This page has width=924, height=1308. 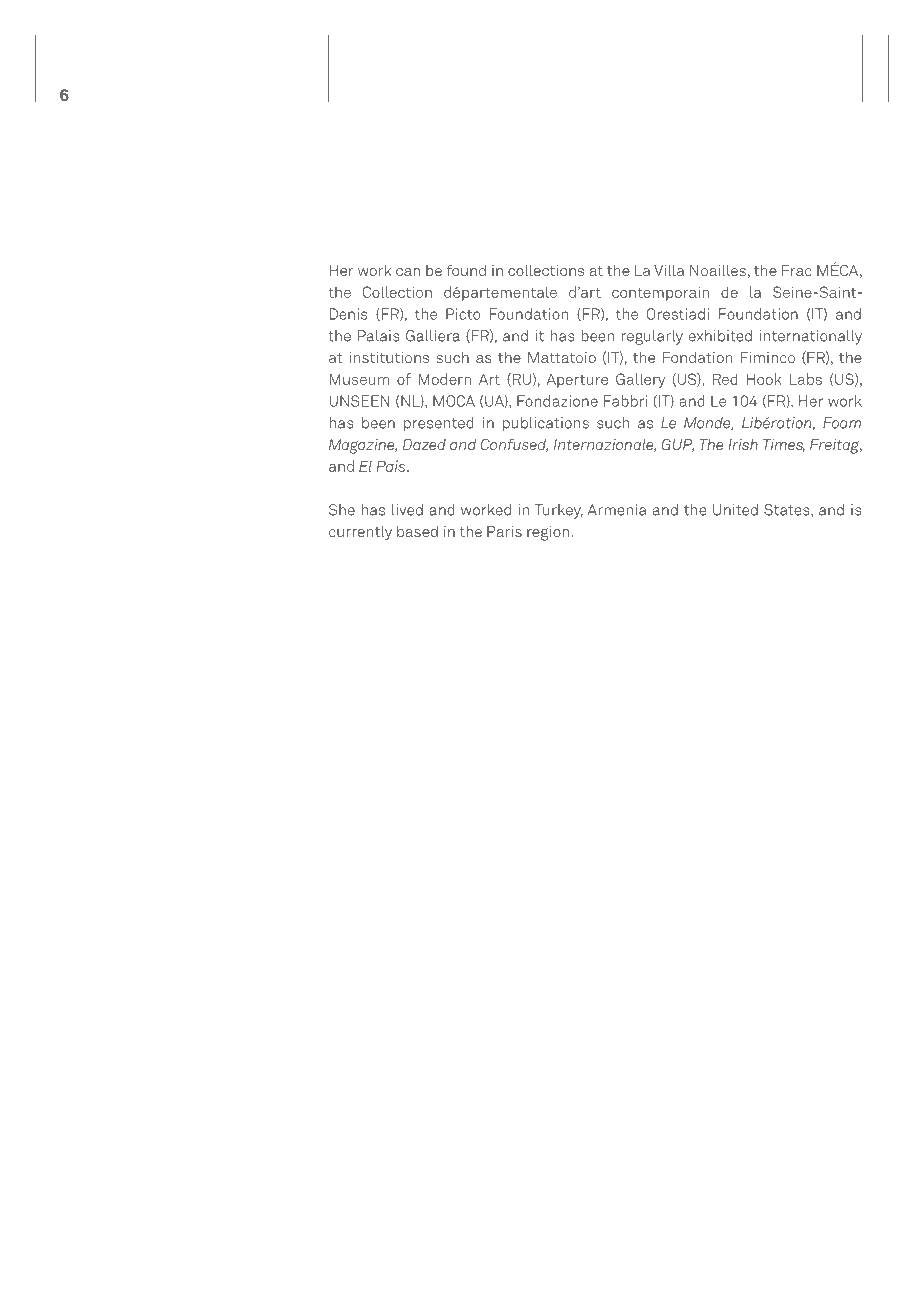 I want to click on Frac, so click(x=797, y=270).
